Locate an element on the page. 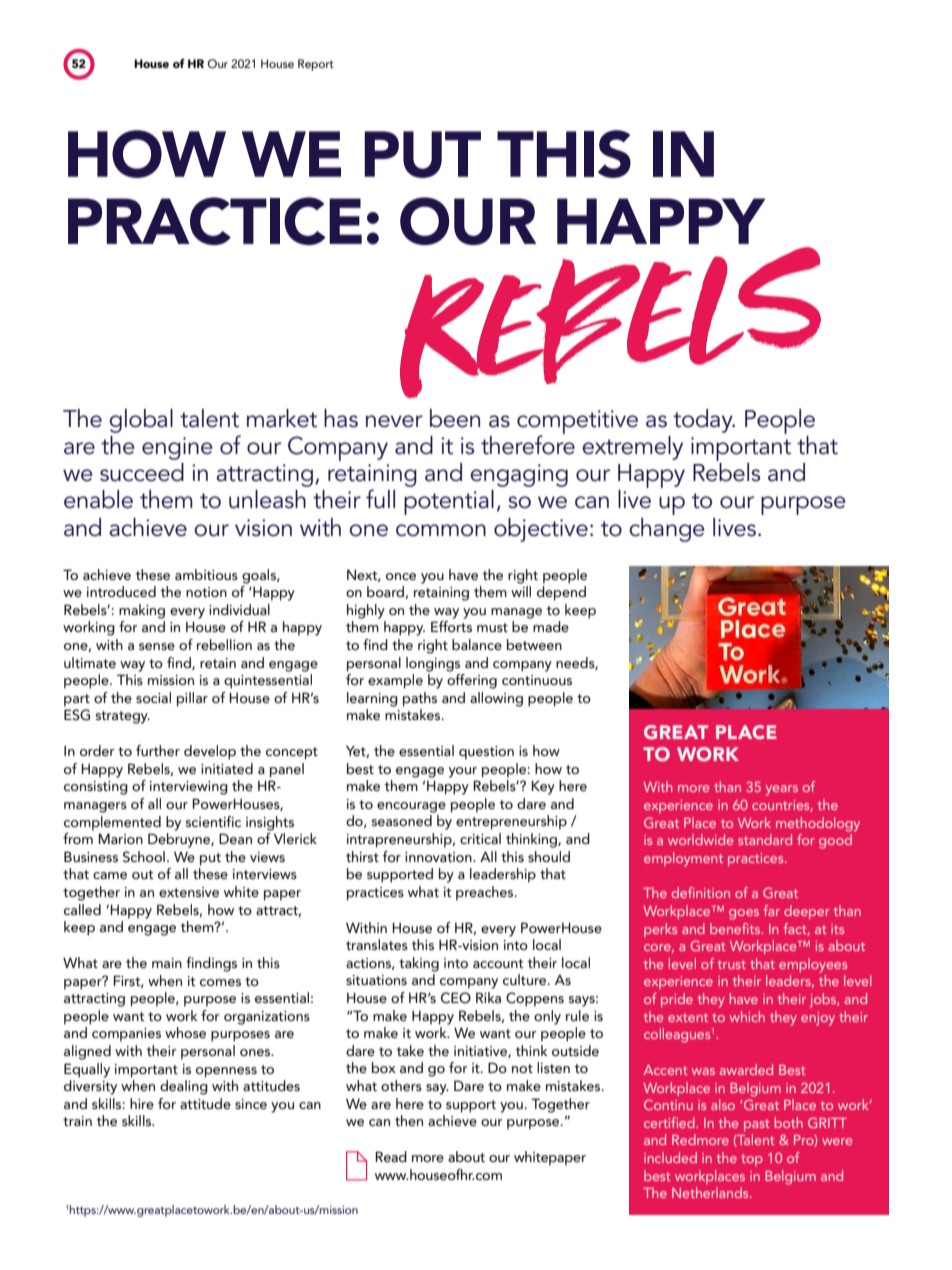 This page has height=1270, width=952. top is located at coordinates (752, 1160).
